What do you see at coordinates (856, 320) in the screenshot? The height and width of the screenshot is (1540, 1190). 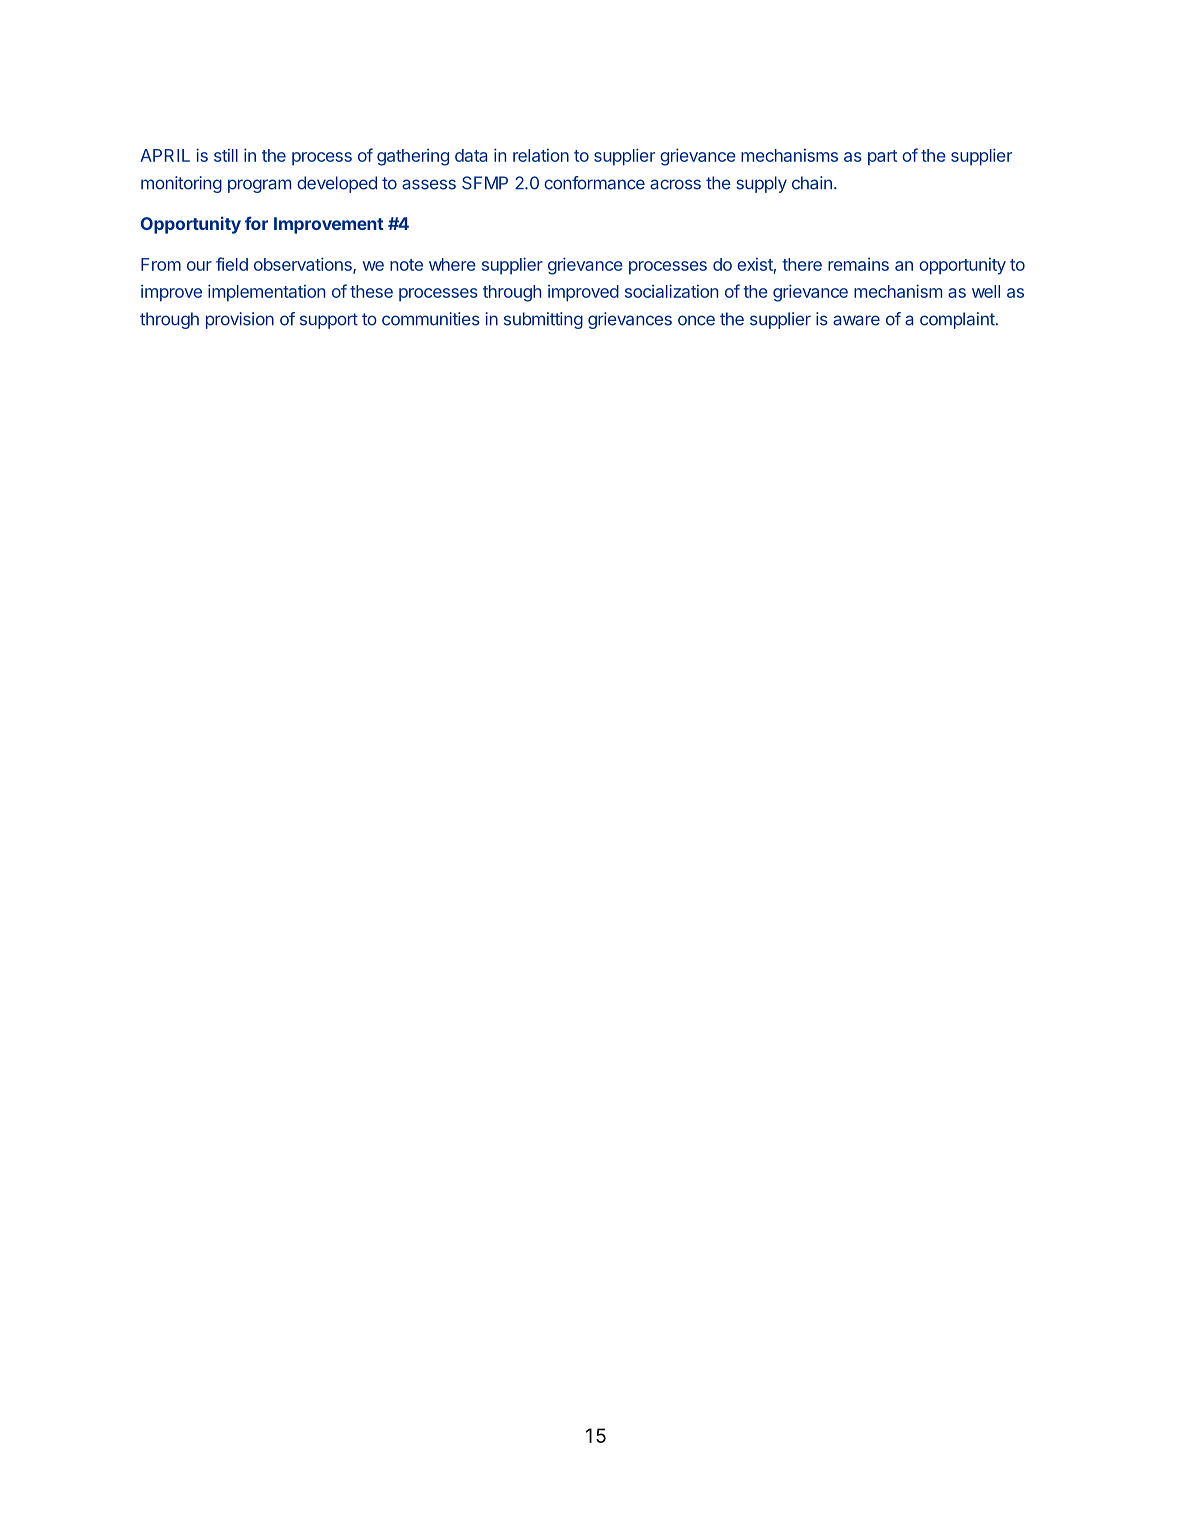 I see `aware` at bounding box center [856, 320].
